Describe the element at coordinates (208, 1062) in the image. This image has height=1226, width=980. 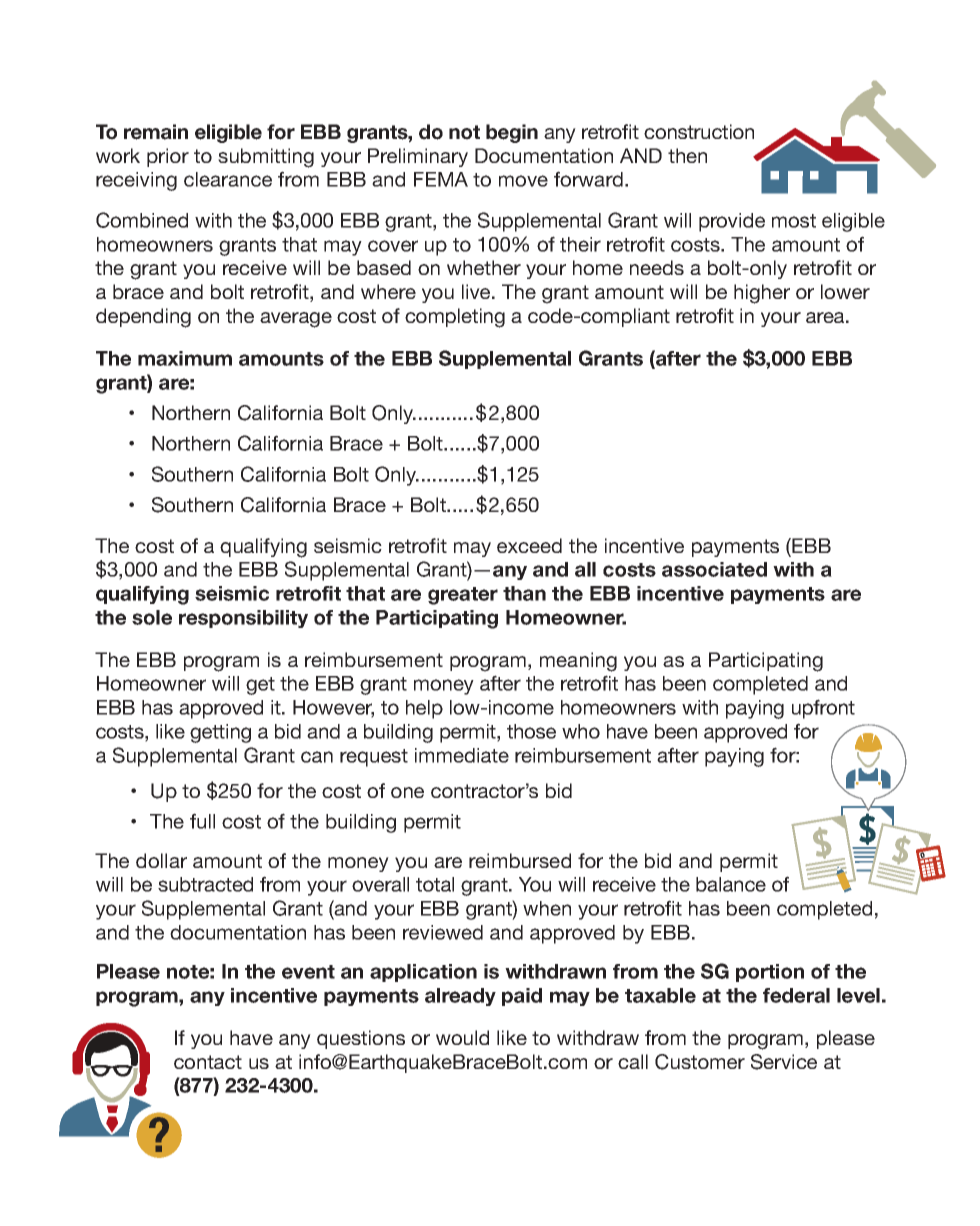
I see `contact` at that location.
